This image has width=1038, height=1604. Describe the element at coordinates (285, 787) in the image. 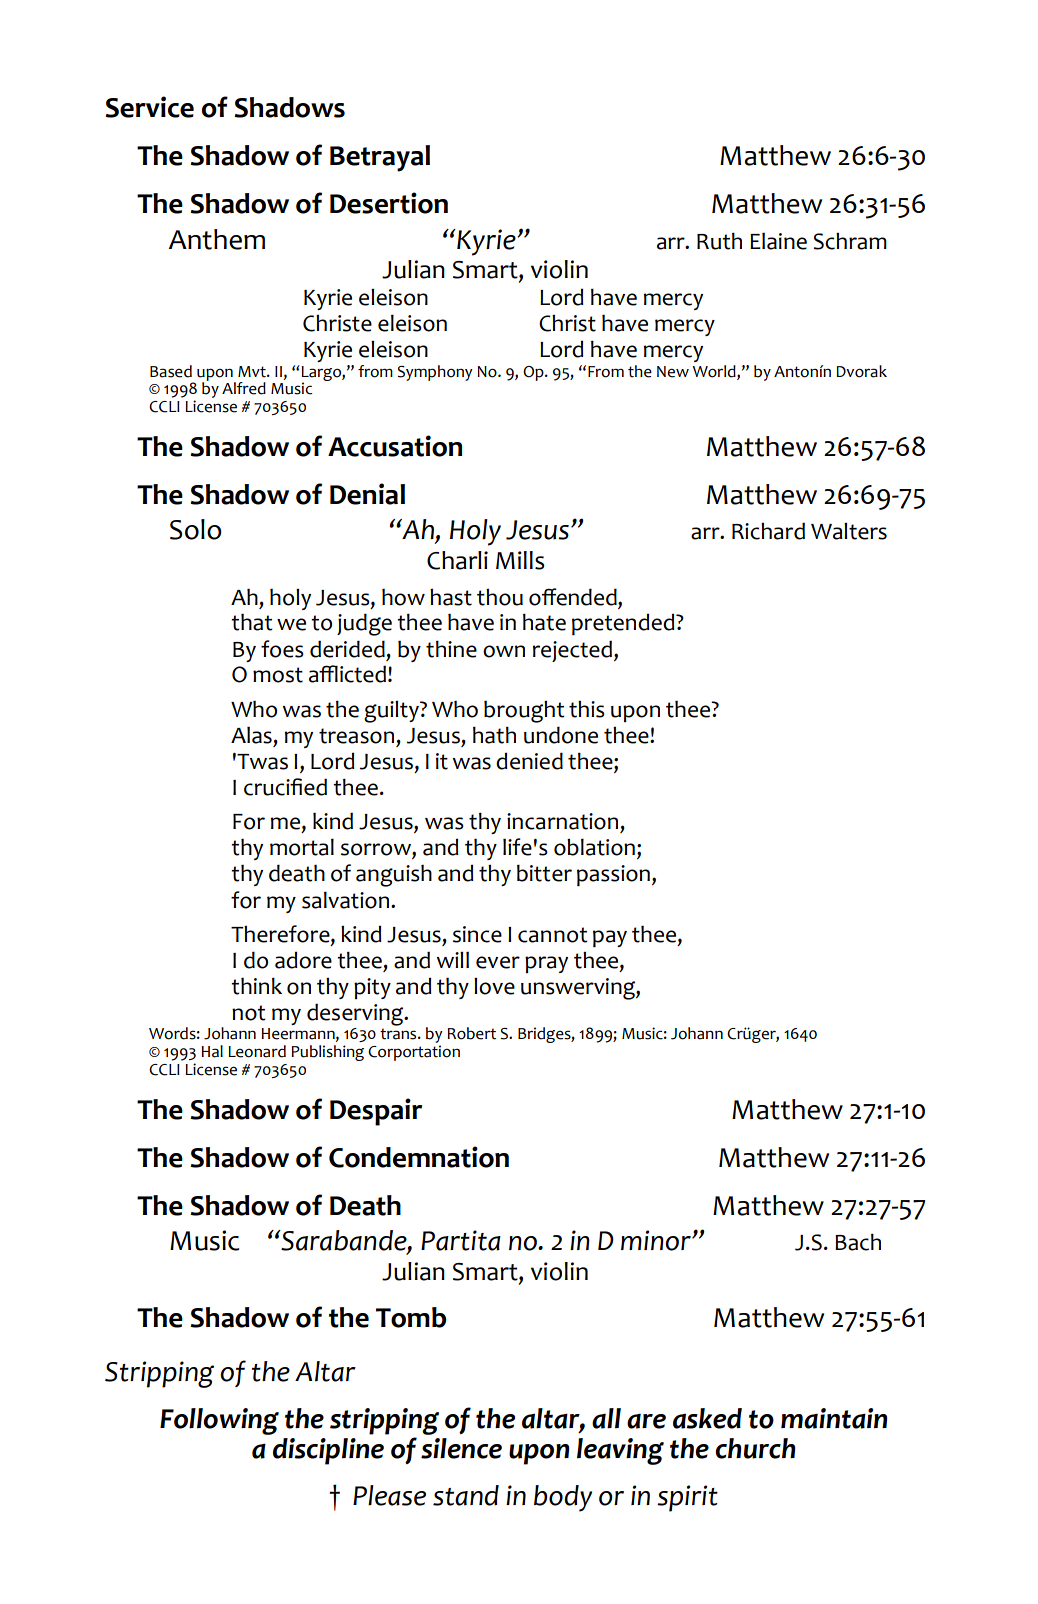

I see `crucified` at that location.
